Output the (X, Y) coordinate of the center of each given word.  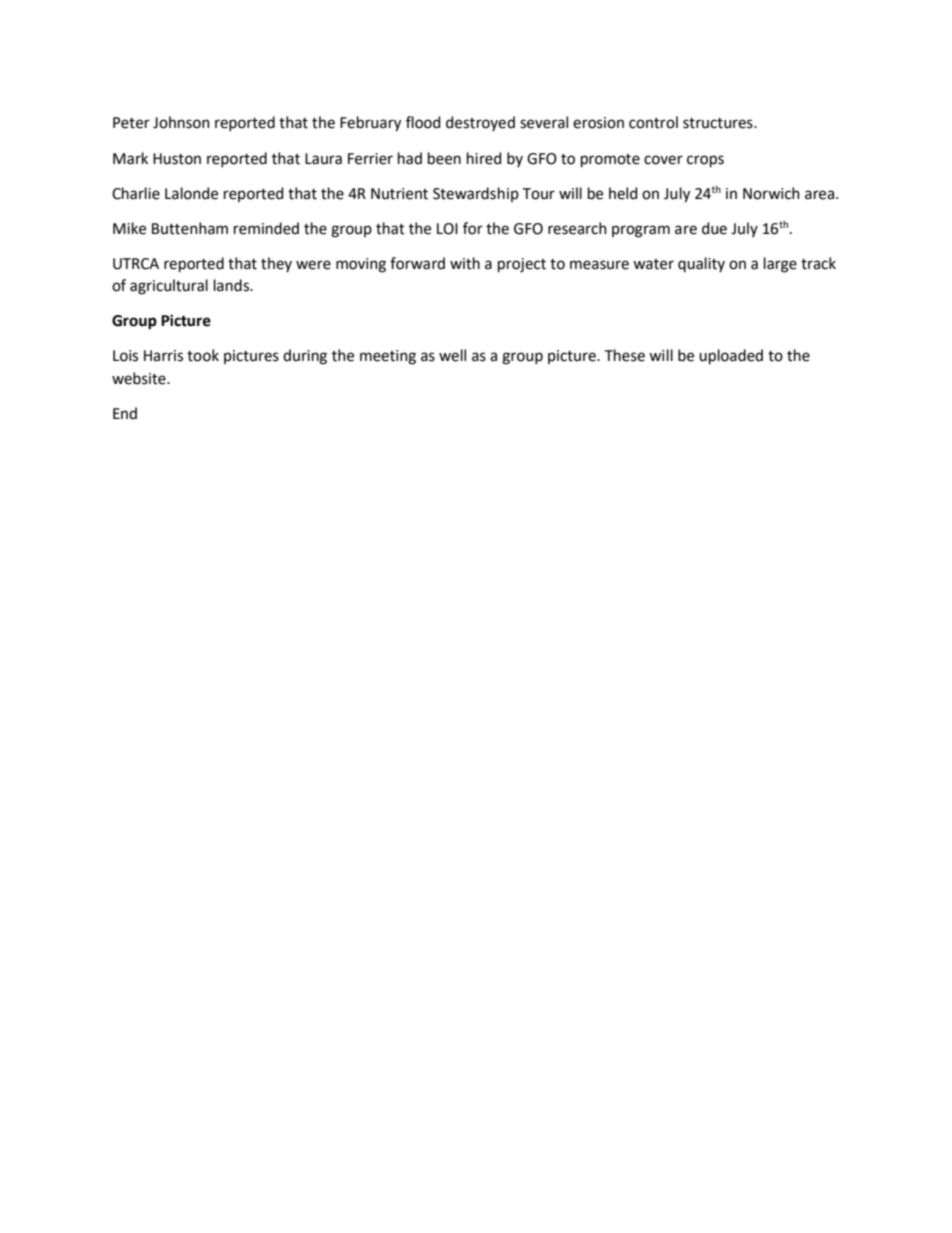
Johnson (181, 122)
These (625, 355)
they (276, 264)
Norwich (771, 193)
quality (701, 264)
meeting (388, 357)
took (203, 355)
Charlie (136, 193)
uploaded (731, 356)
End (125, 413)
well (452, 355)
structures (719, 123)
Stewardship (476, 194)
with (465, 263)
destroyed (480, 123)
